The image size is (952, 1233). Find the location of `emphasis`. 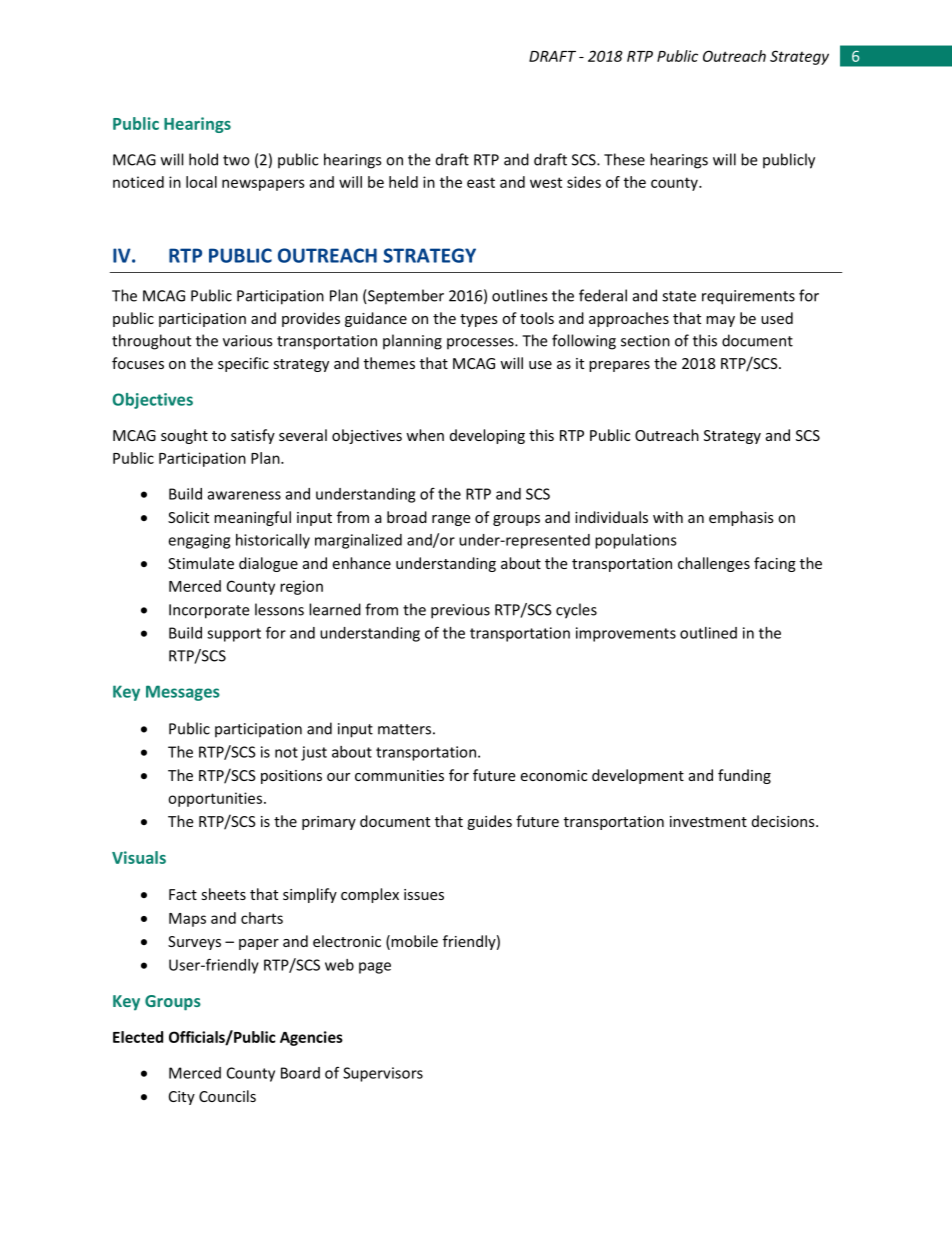

emphasis is located at coordinates (741, 518).
